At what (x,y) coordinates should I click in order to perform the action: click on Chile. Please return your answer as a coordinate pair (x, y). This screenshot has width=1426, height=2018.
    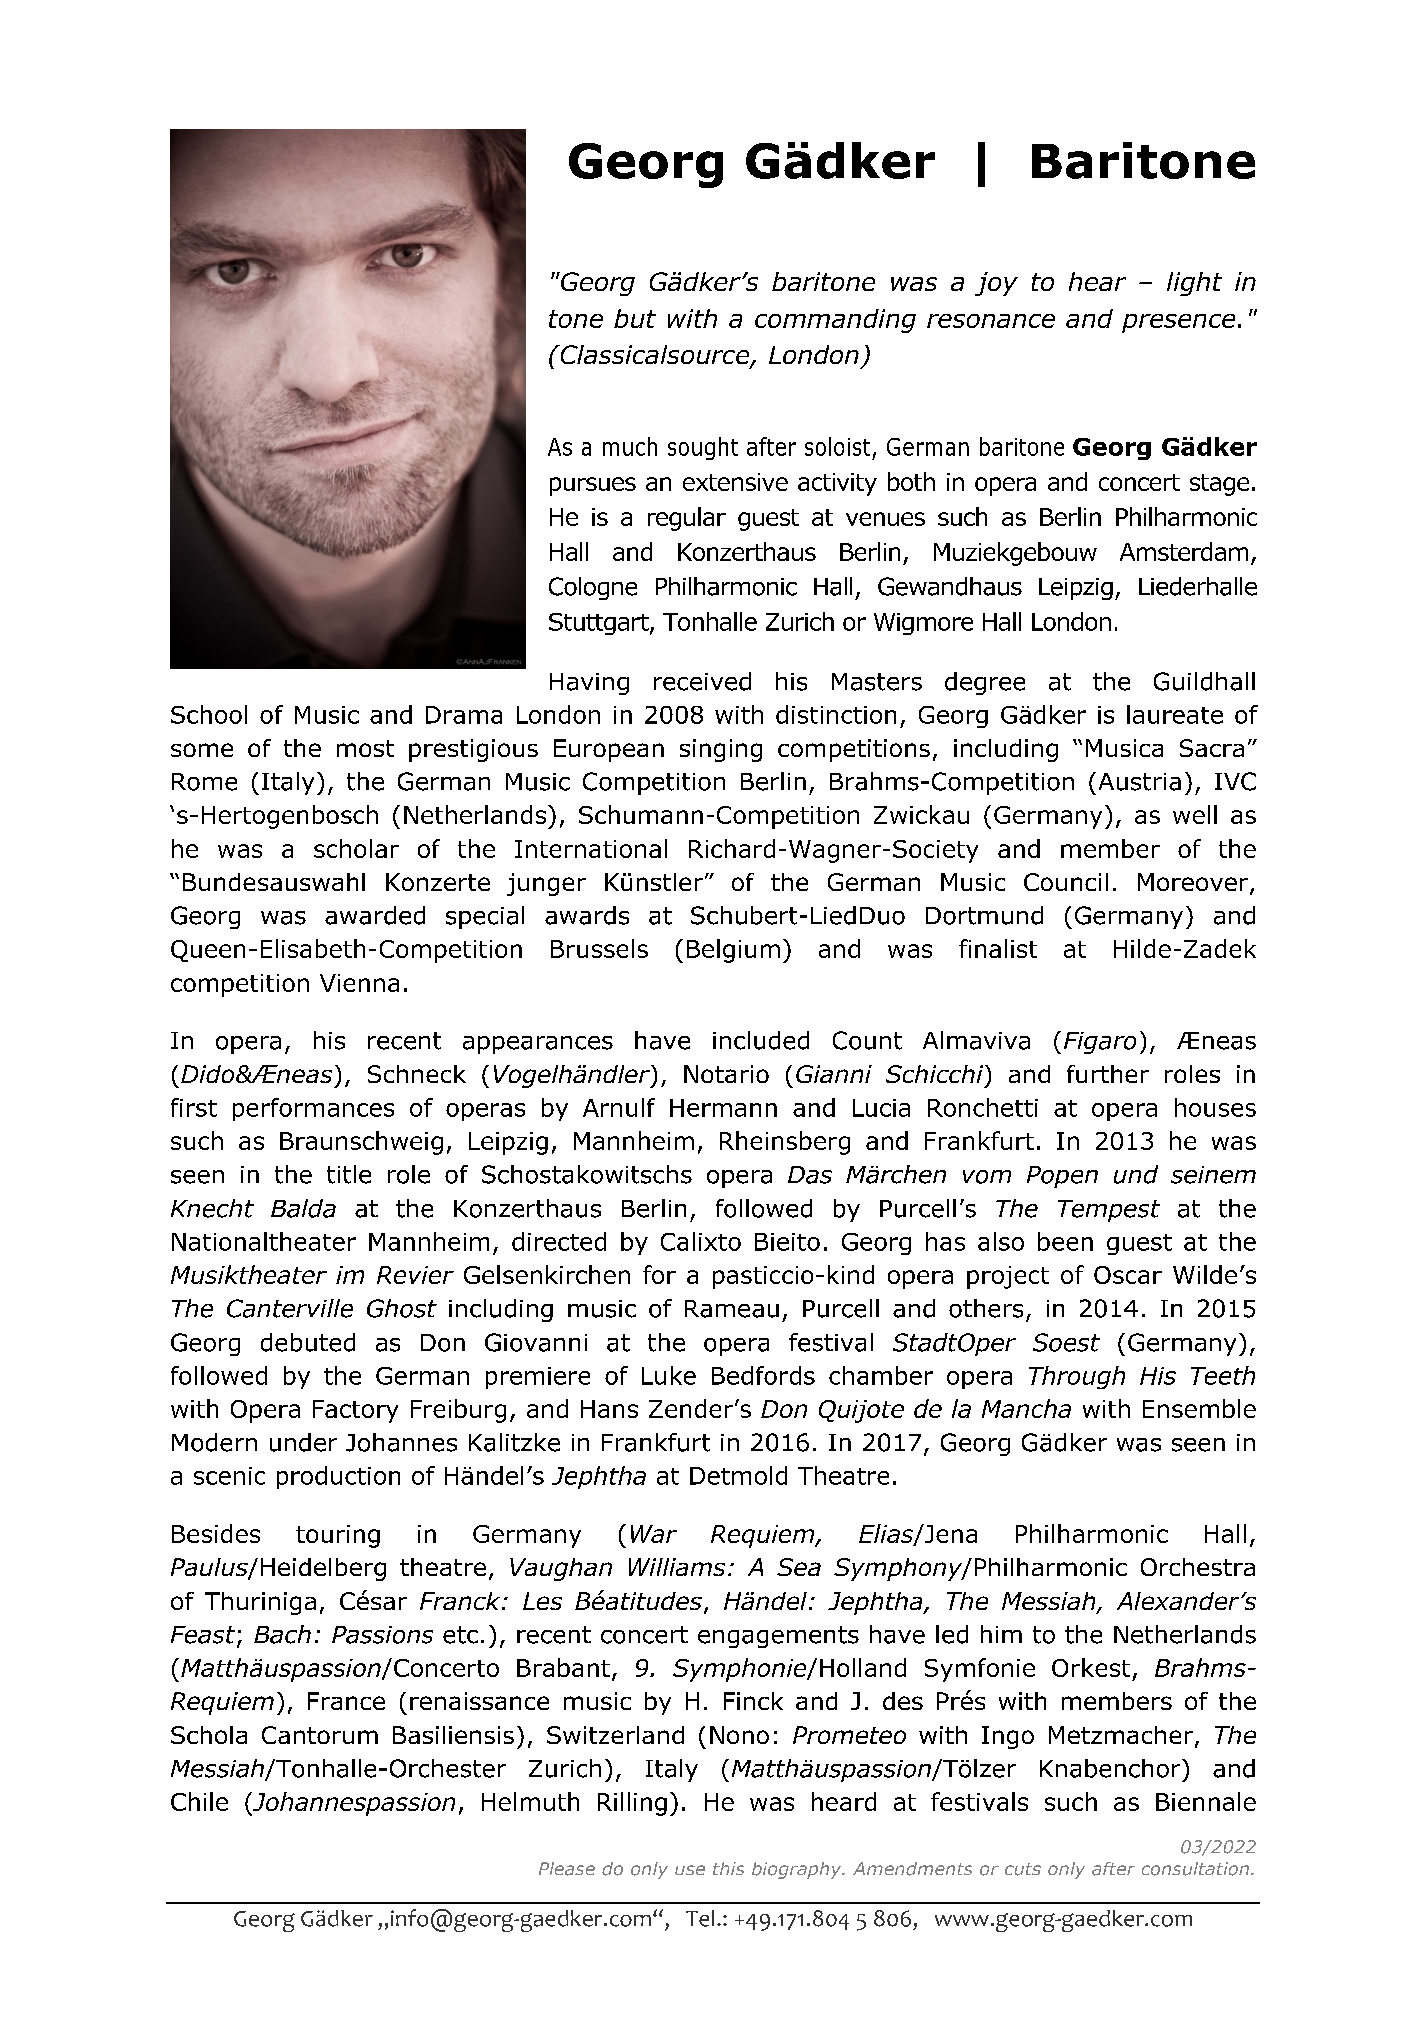
    Looking at the image, I should click on (199, 1801).
